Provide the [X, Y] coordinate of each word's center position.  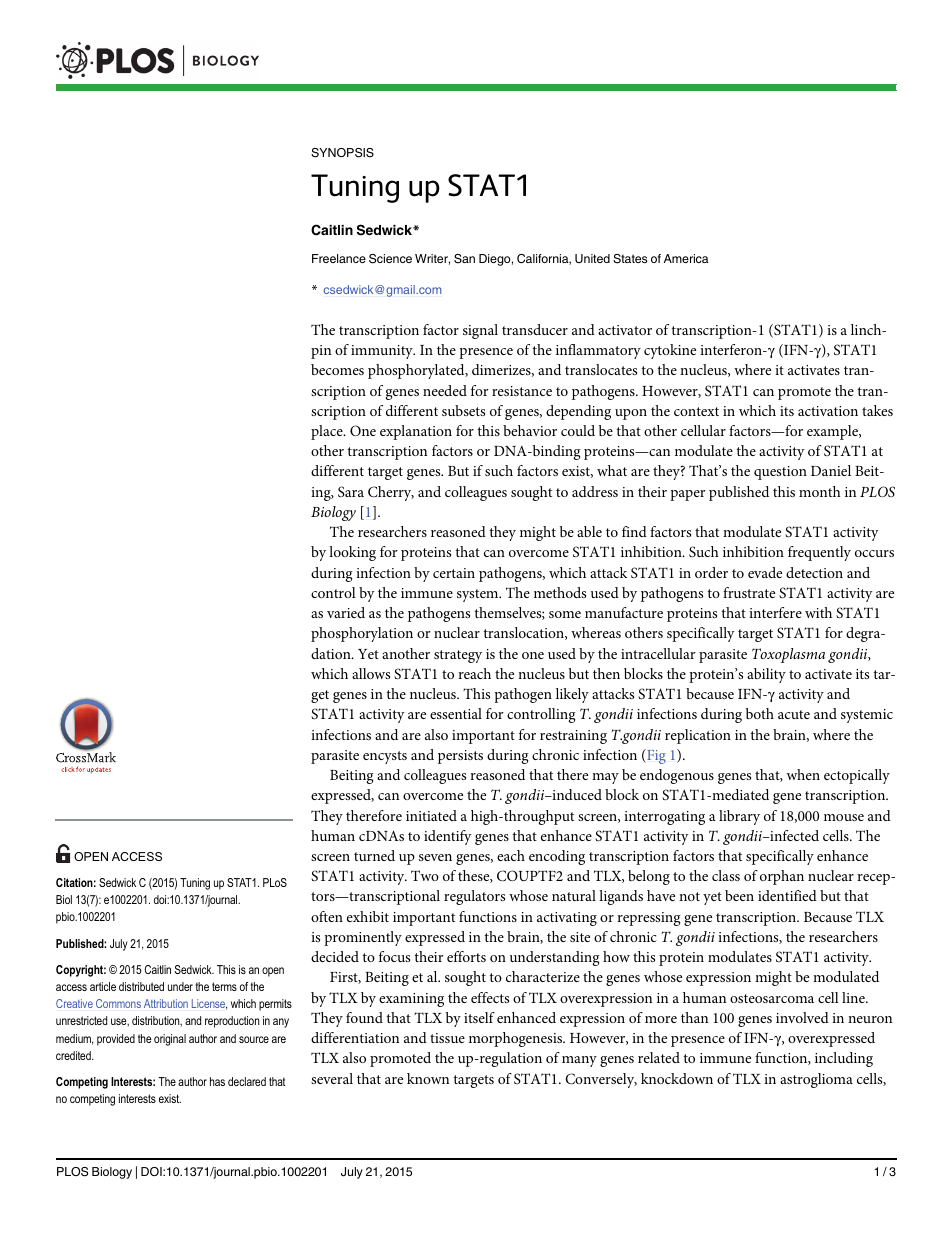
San [464, 259]
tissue [447, 1038]
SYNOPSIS [342, 153]
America [686, 258]
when [803, 774]
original [170, 1040]
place [328, 432]
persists [460, 757]
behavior [530, 430]
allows [371, 673]
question [780, 473]
